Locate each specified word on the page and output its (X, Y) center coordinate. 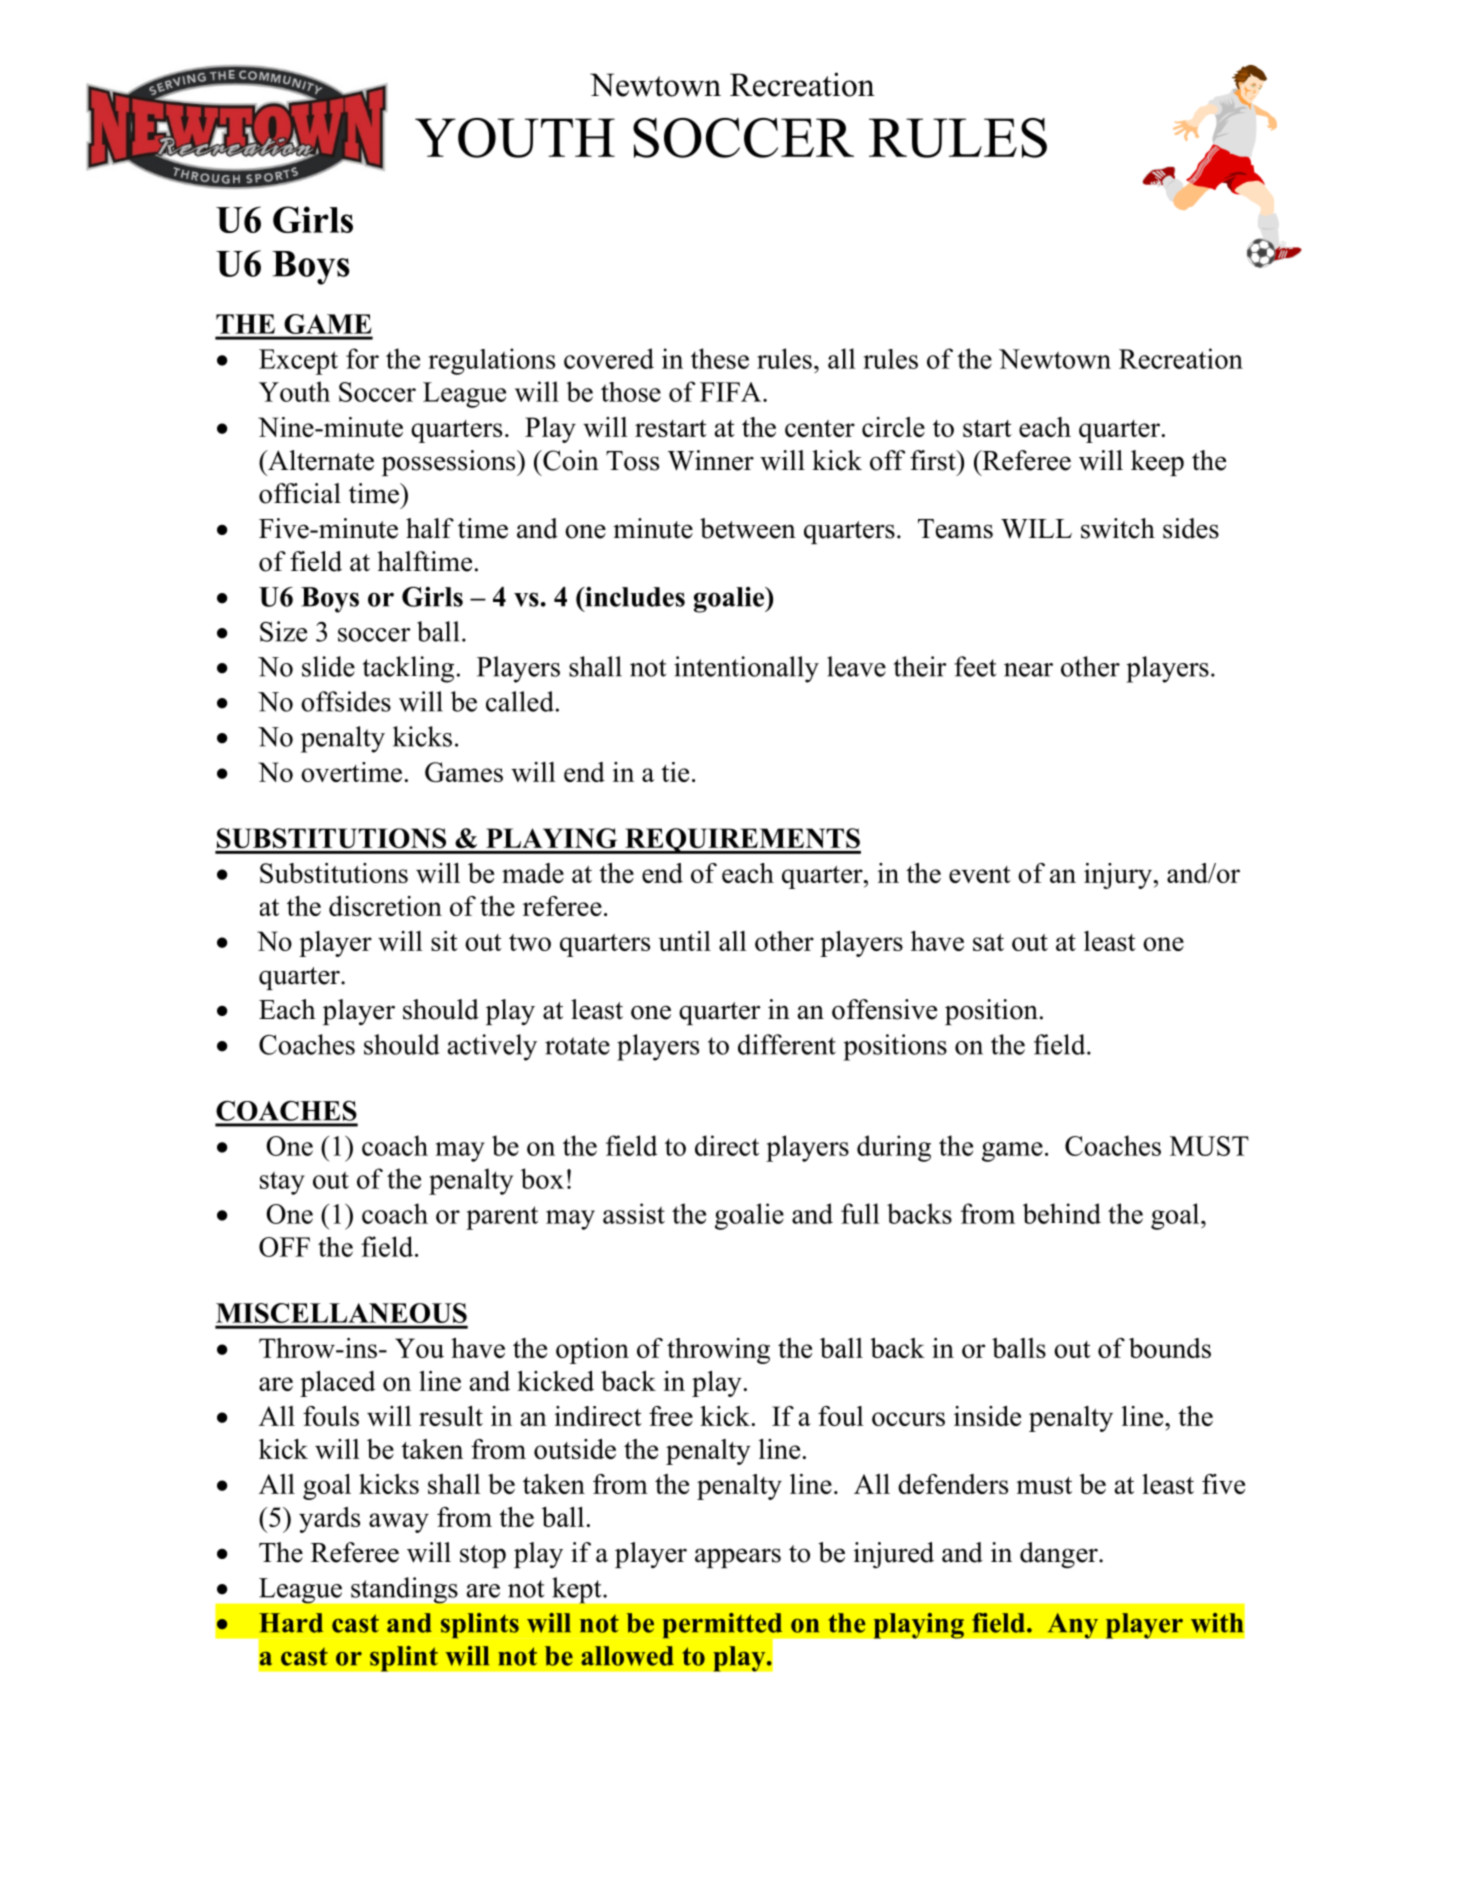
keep (1157, 463)
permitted (723, 1627)
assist (634, 1213)
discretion (385, 906)
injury (1118, 876)
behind (1062, 1213)
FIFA (732, 392)
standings (404, 1590)
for (362, 358)
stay (282, 1183)
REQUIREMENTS (742, 841)
